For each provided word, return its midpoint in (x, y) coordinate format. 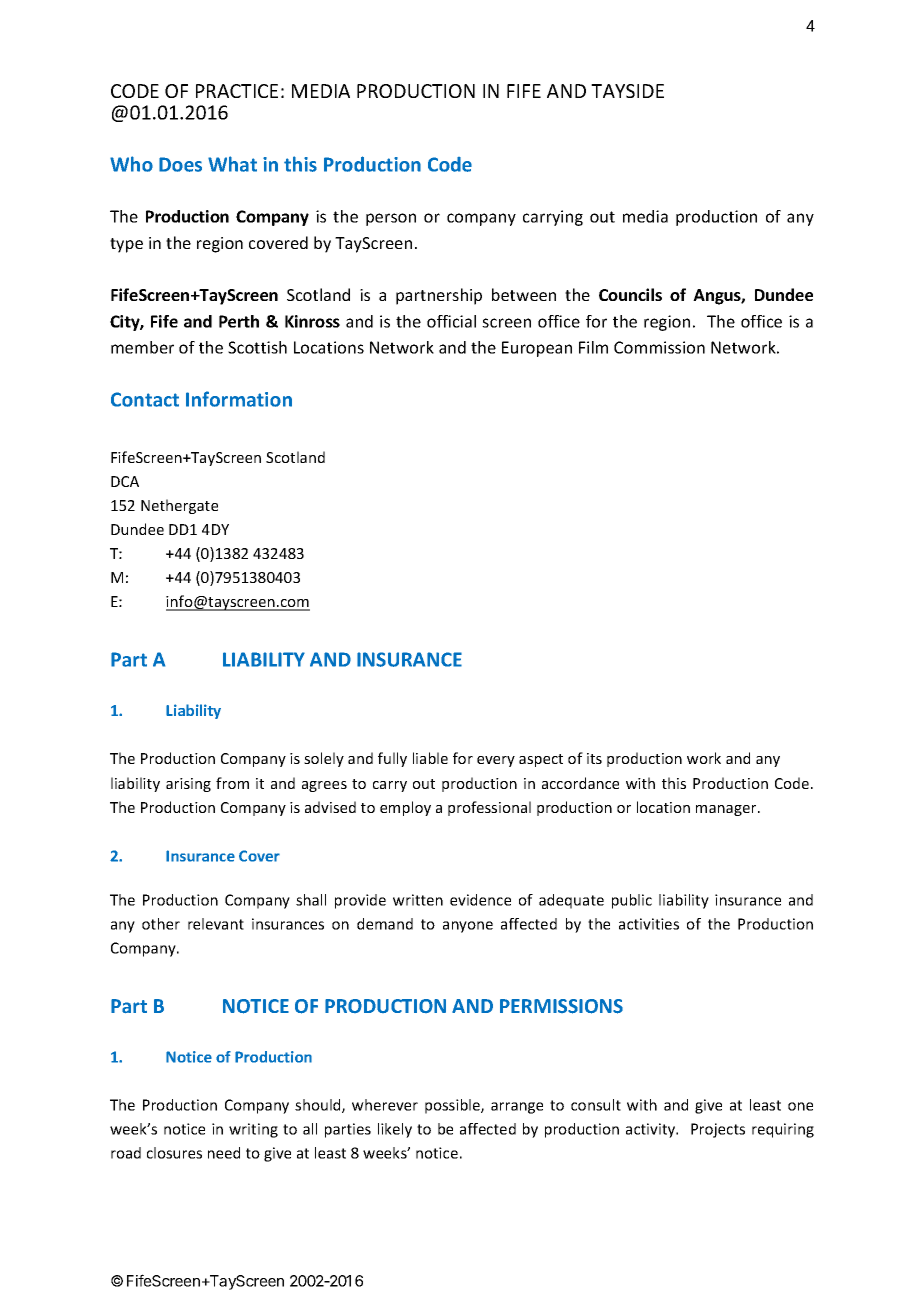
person (391, 219)
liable (430, 758)
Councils (630, 294)
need (224, 1153)
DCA (125, 481)
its (594, 758)
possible (453, 1106)
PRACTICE (237, 91)
